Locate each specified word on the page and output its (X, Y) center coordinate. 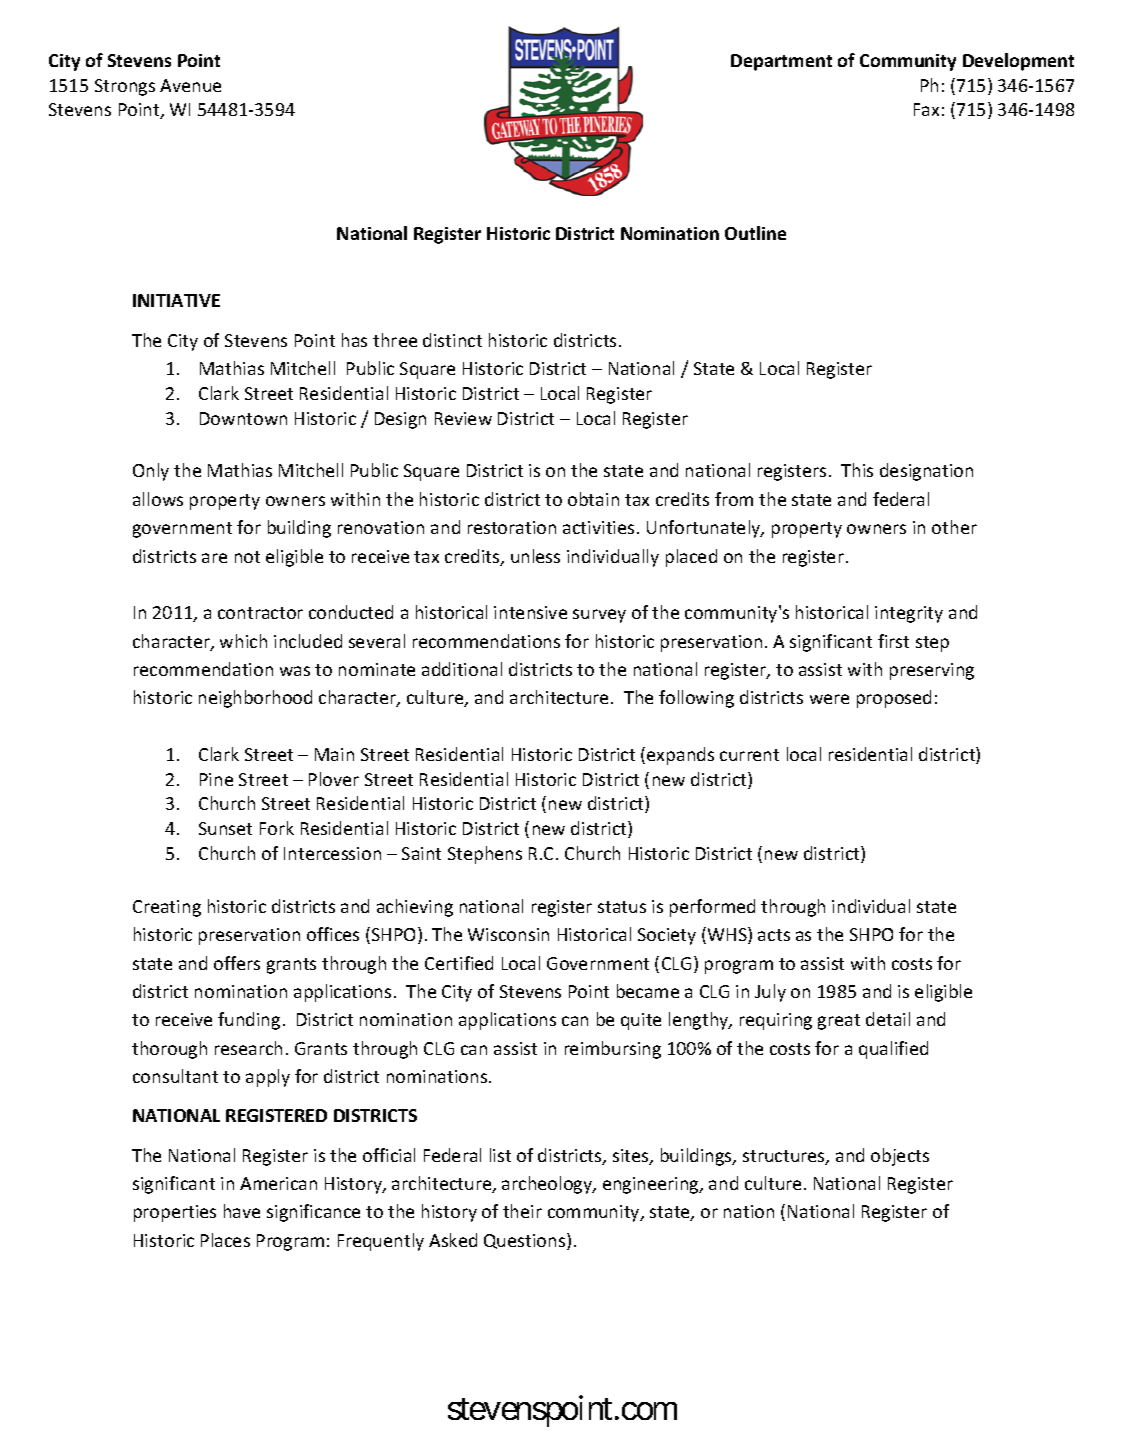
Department (781, 62)
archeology (548, 1185)
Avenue (190, 85)
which (243, 641)
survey (599, 616)
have (242, 1211)
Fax (926, 109)
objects (900, 1157)
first (893, 641)
